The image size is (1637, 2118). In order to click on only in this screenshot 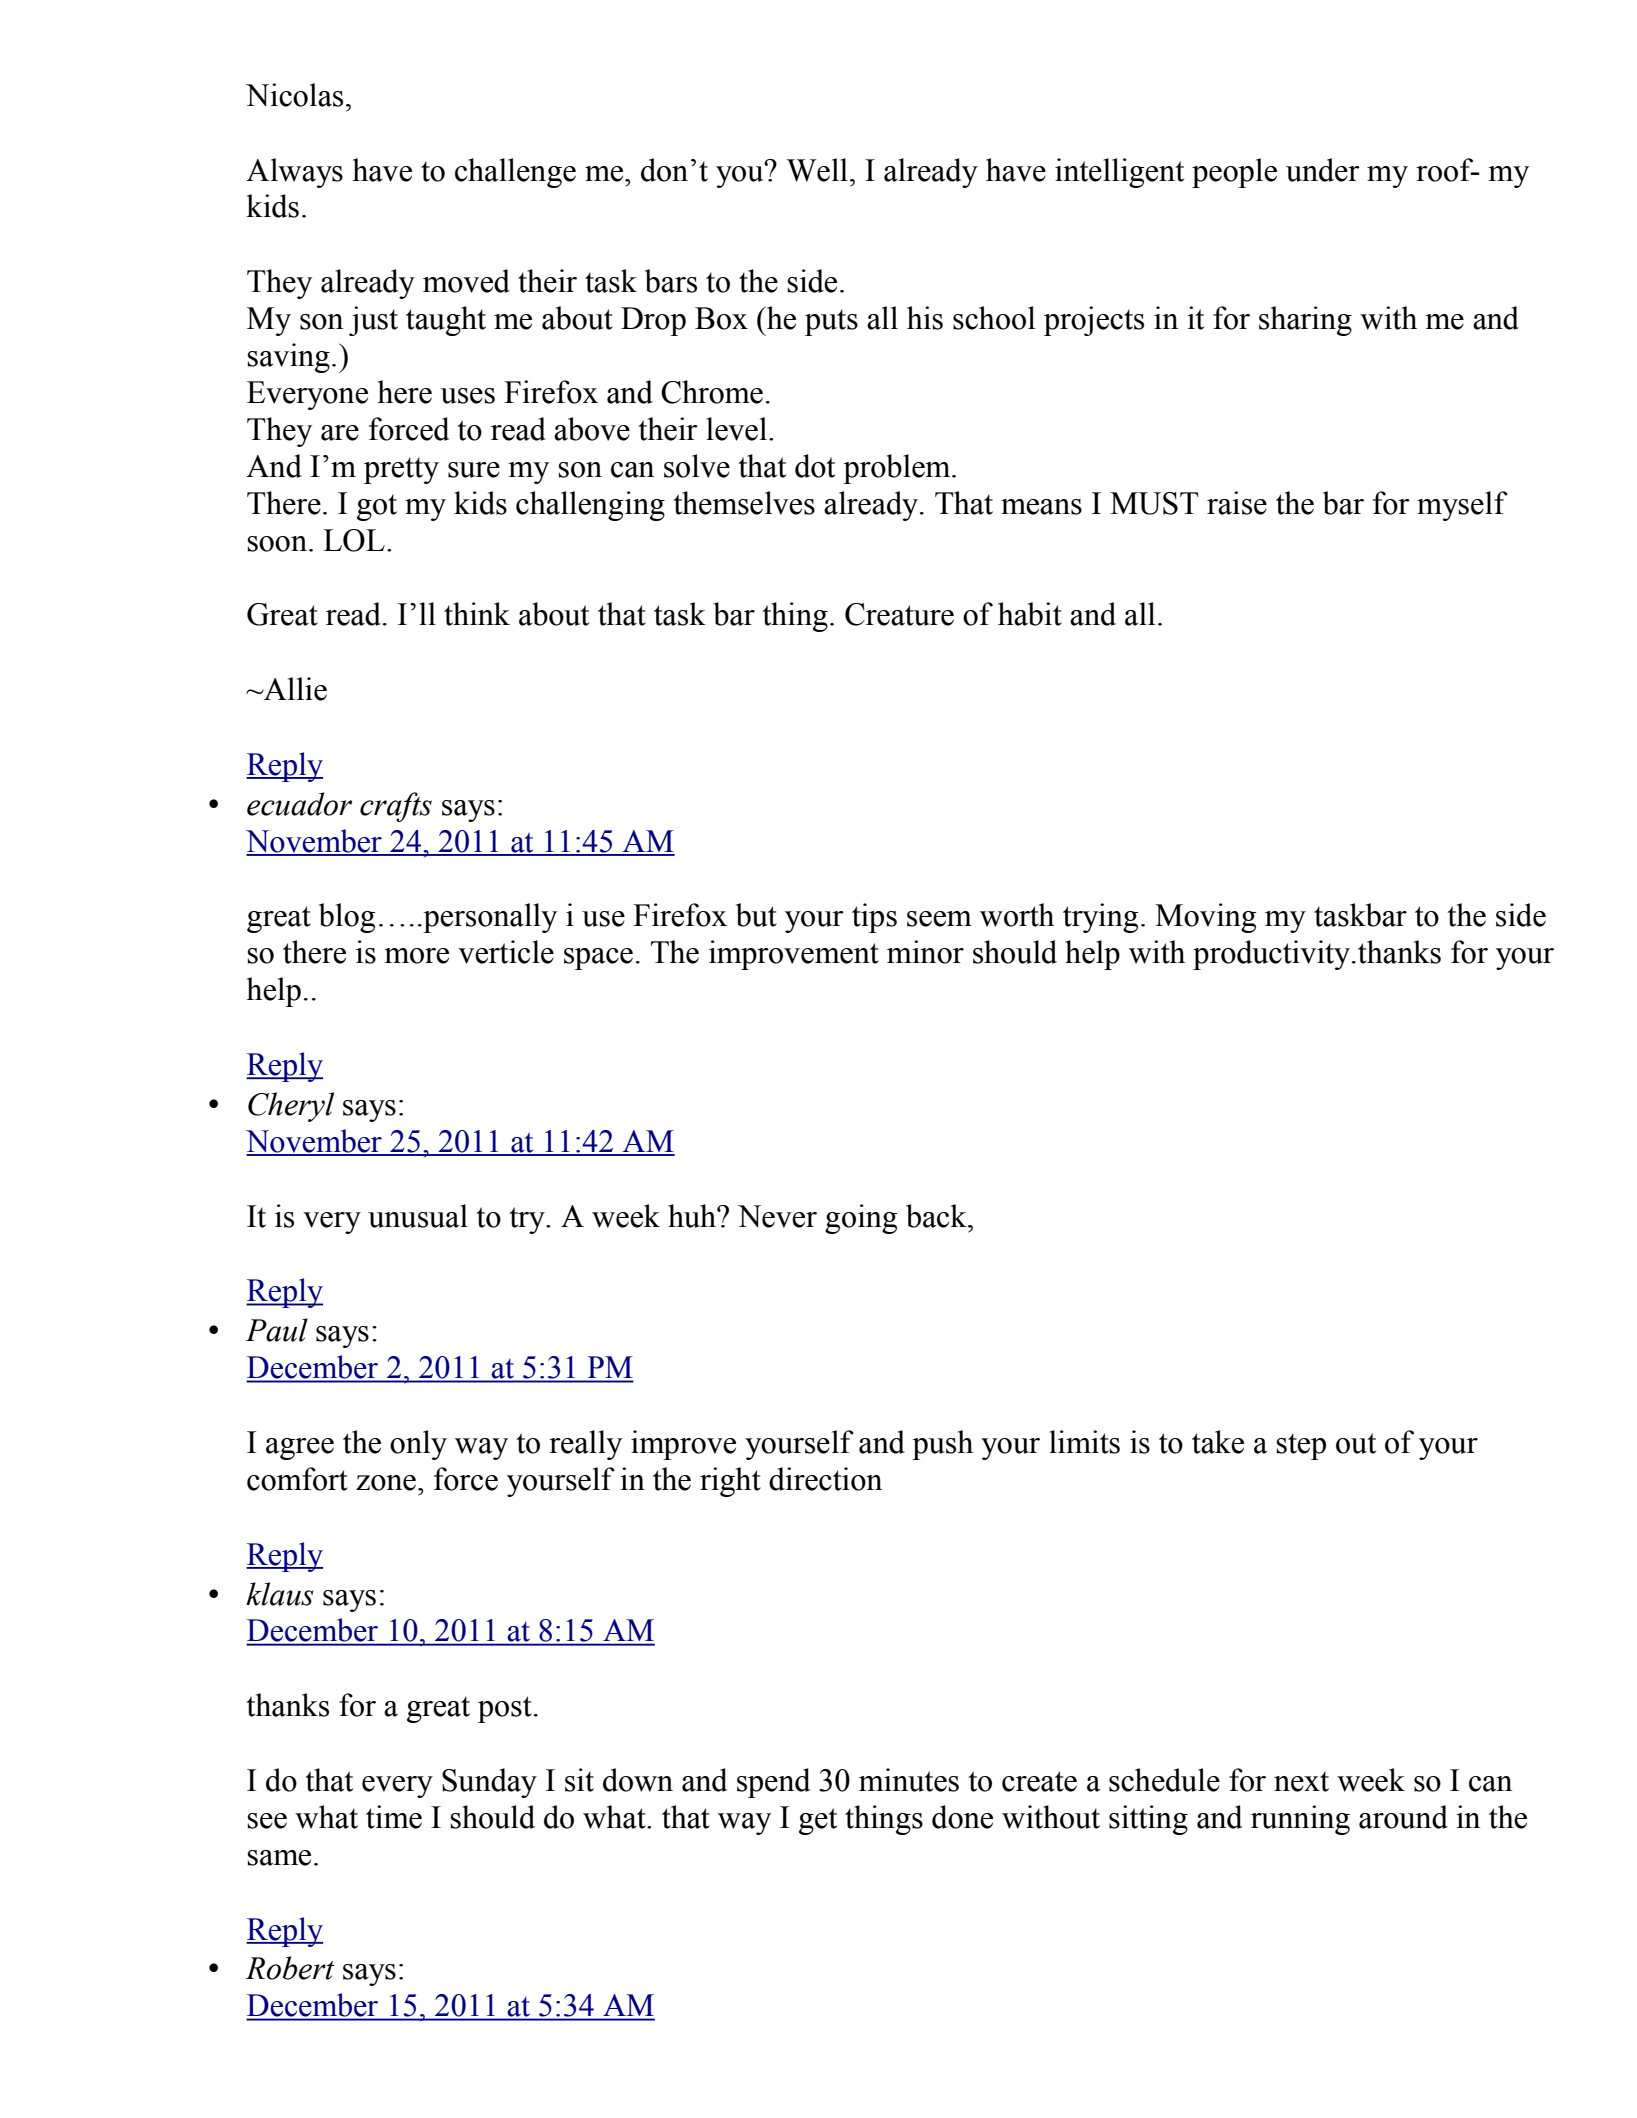, I will do `click(418, 1445)`.
